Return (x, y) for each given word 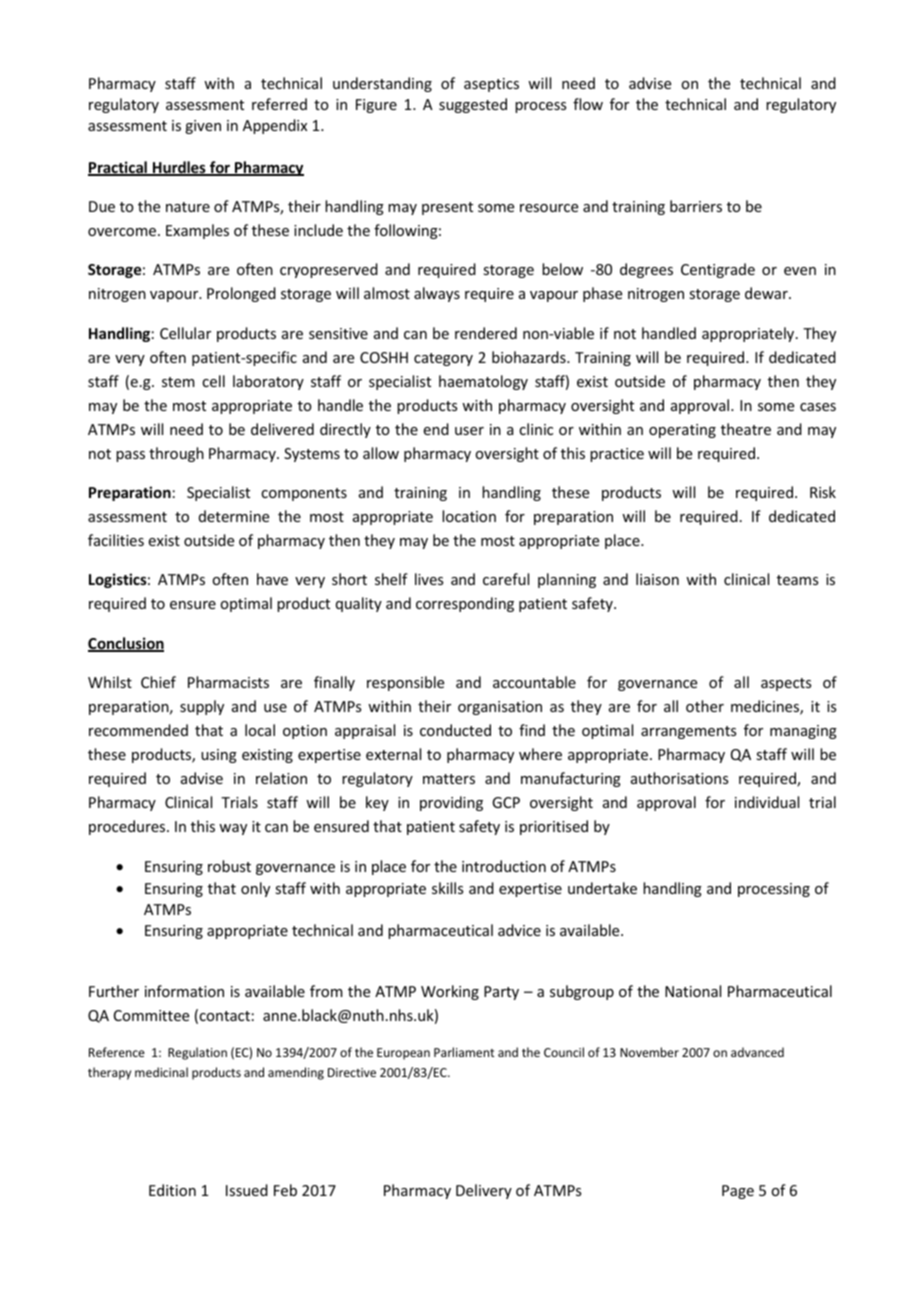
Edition (172, 1190)
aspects (786, 684)
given (203, 127)
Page (738, 1192)
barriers (696, 206)
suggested (473, 105)
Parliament (464, 1052)
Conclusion (126, 644)
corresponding (465, 604)
